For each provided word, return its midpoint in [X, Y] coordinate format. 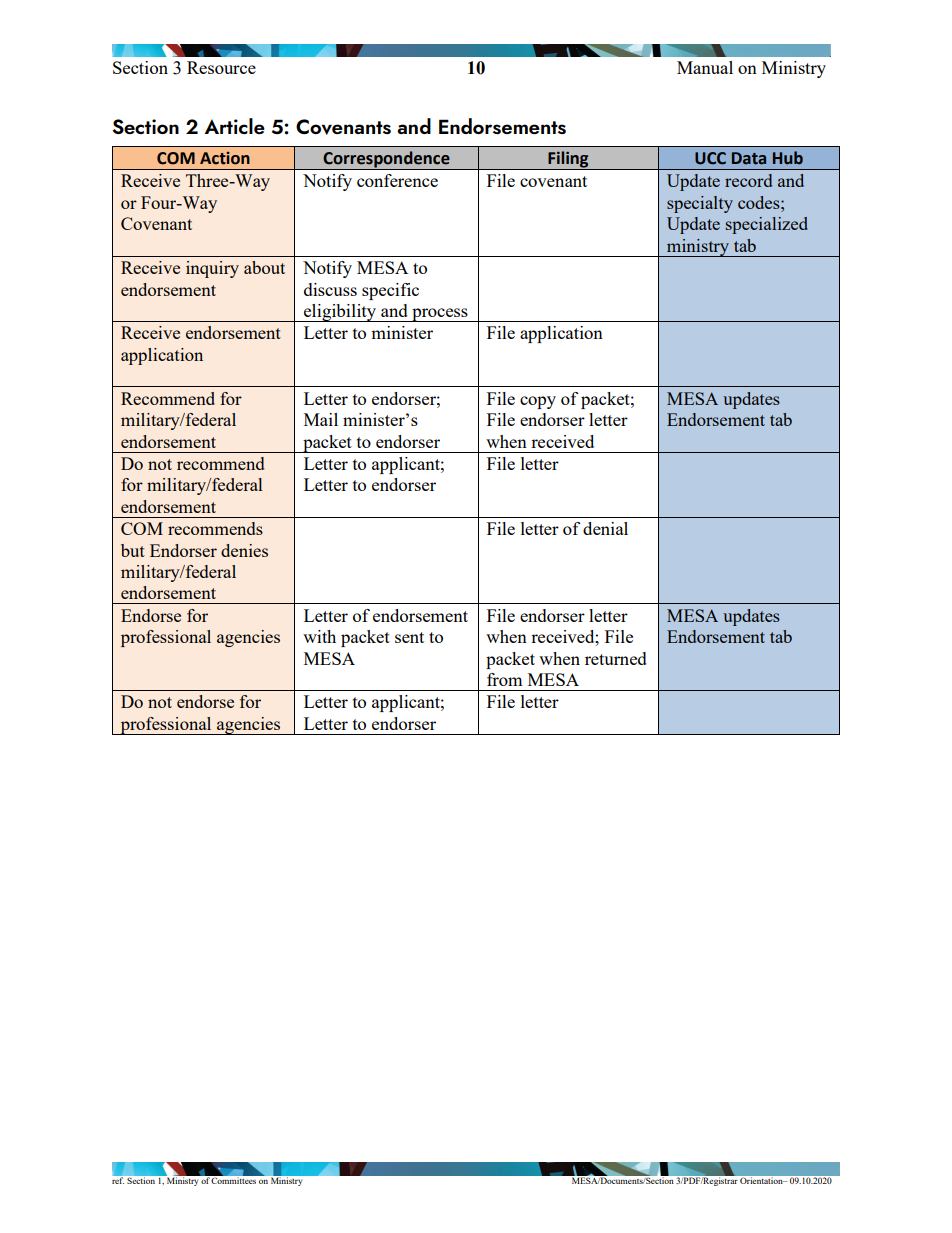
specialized [767, 225]
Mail [321, 419]
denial [605, 528]
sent [409, 637]
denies [244, 550]
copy [538, 402]
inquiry [212, 269]
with [319, 636]
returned [616, 658]
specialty [700, 204]
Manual [705, 67]
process [440, 315]
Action [225, 158]
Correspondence [386, 160]
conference [397, 180]
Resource [221, 67]
